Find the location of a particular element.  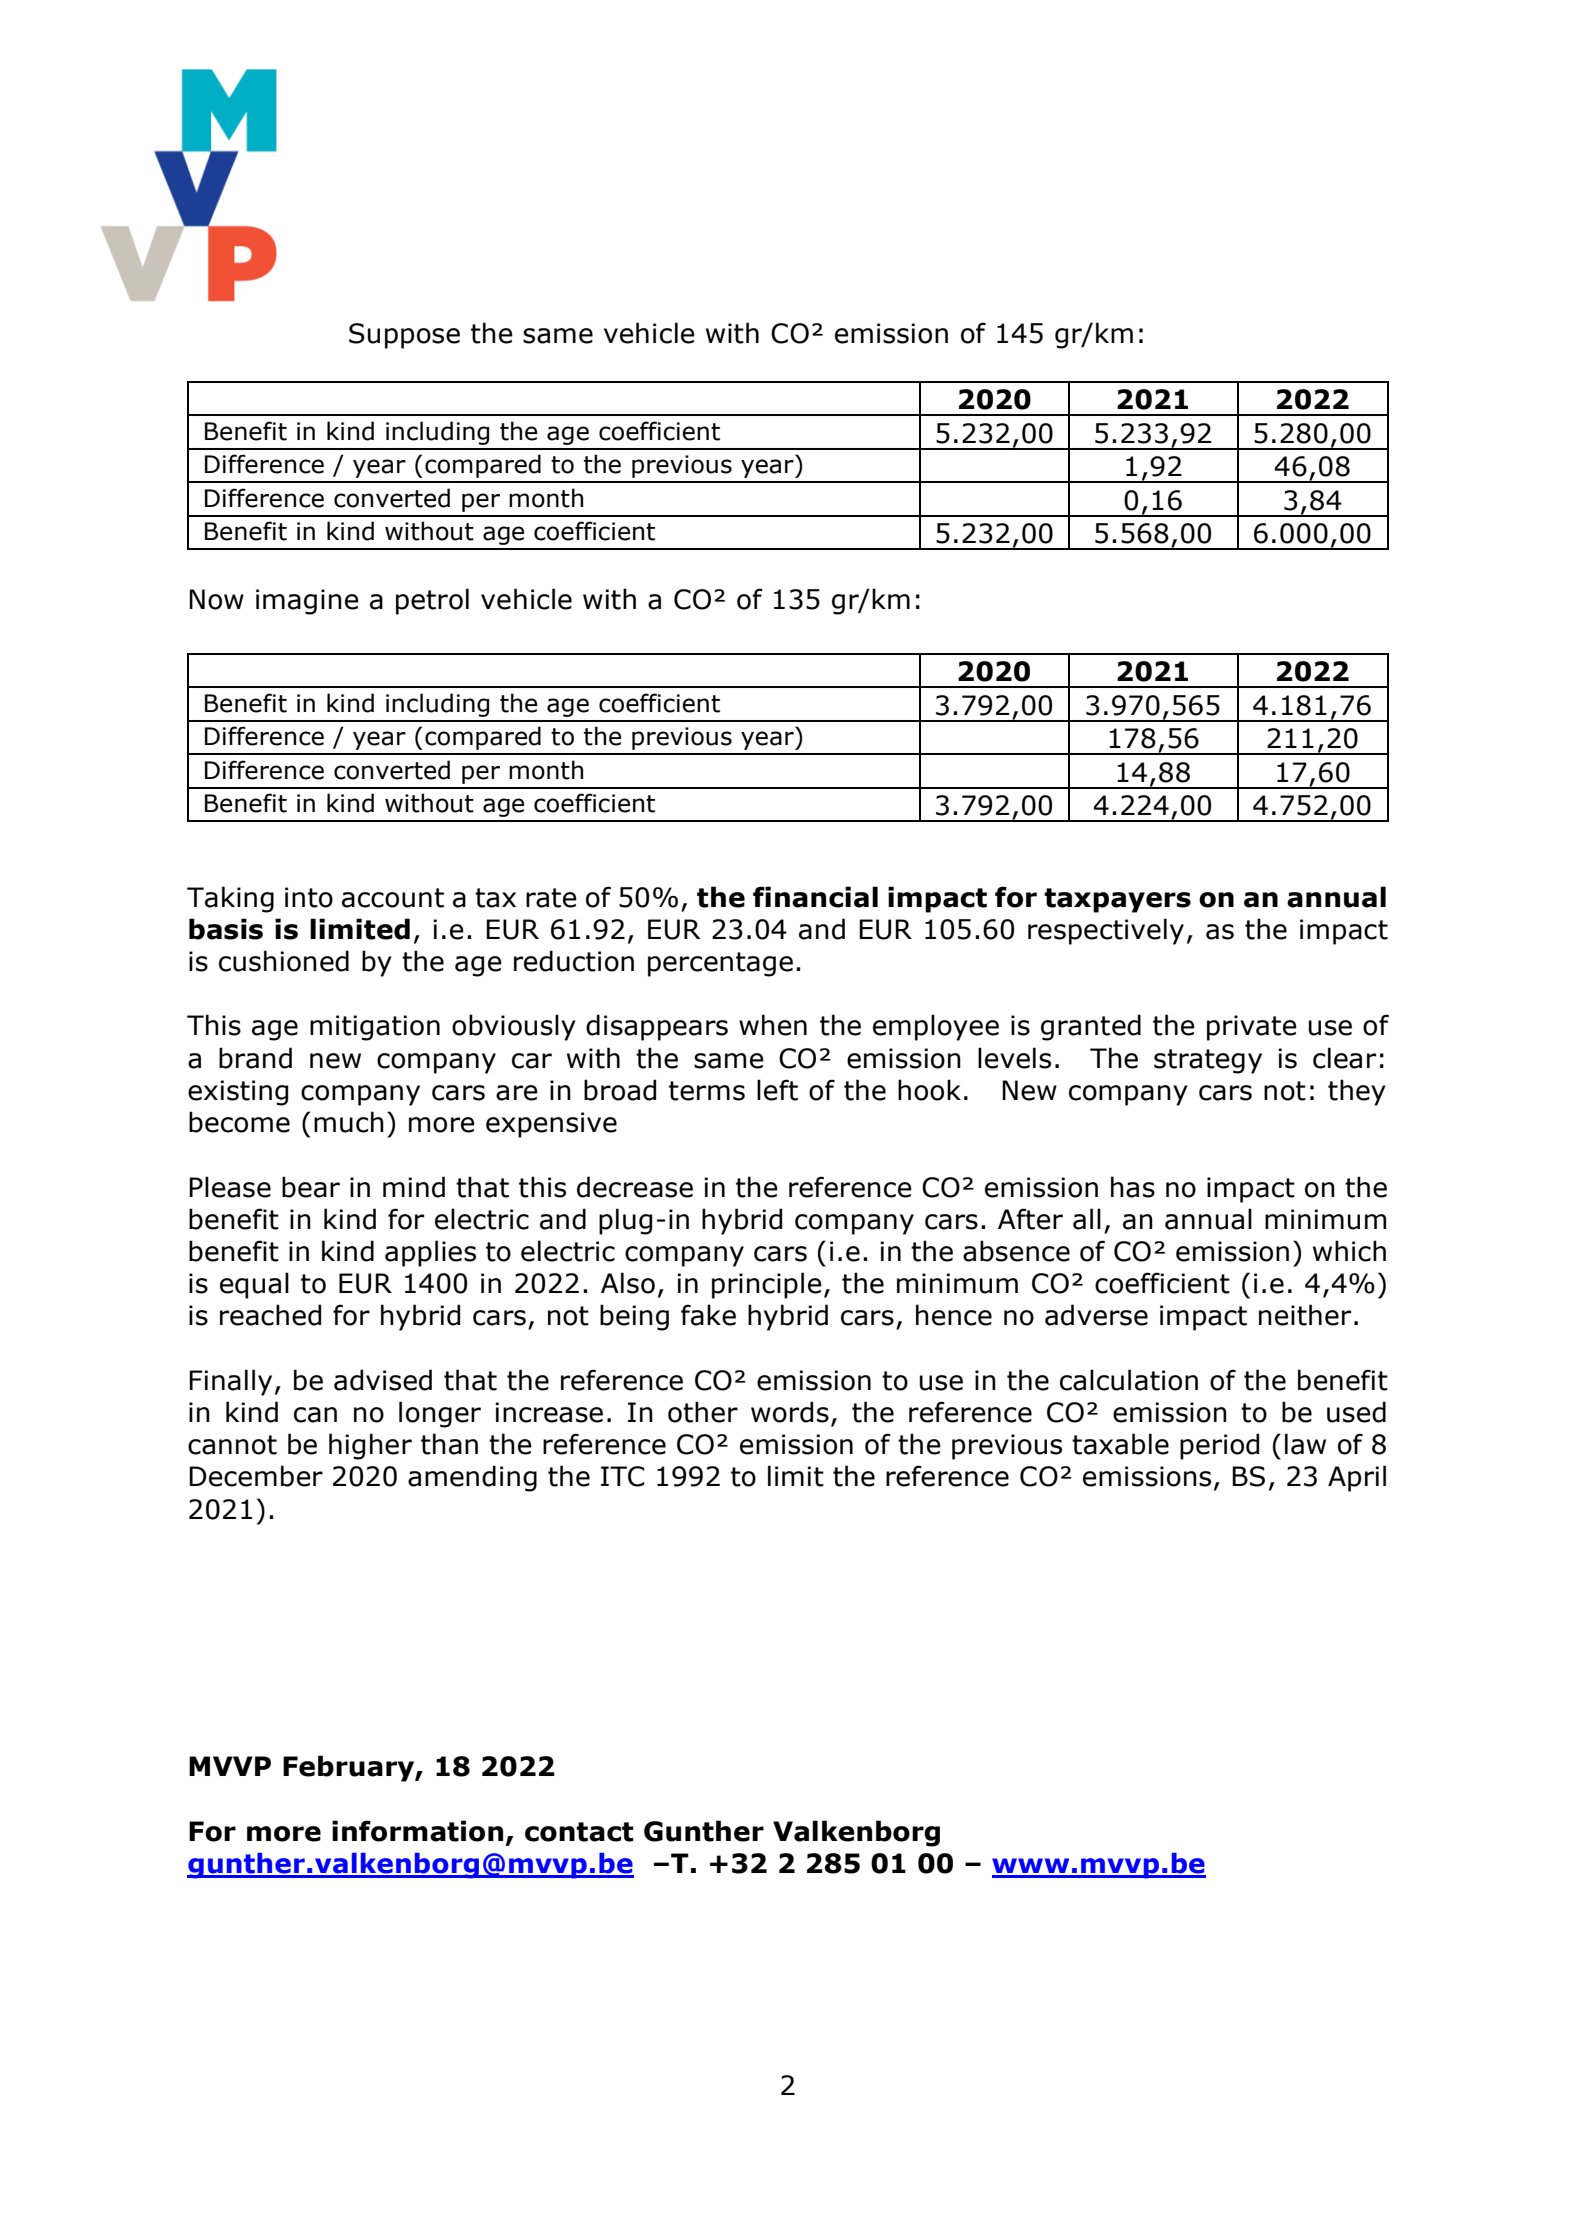

much is located at coordinates (349, 1122).
